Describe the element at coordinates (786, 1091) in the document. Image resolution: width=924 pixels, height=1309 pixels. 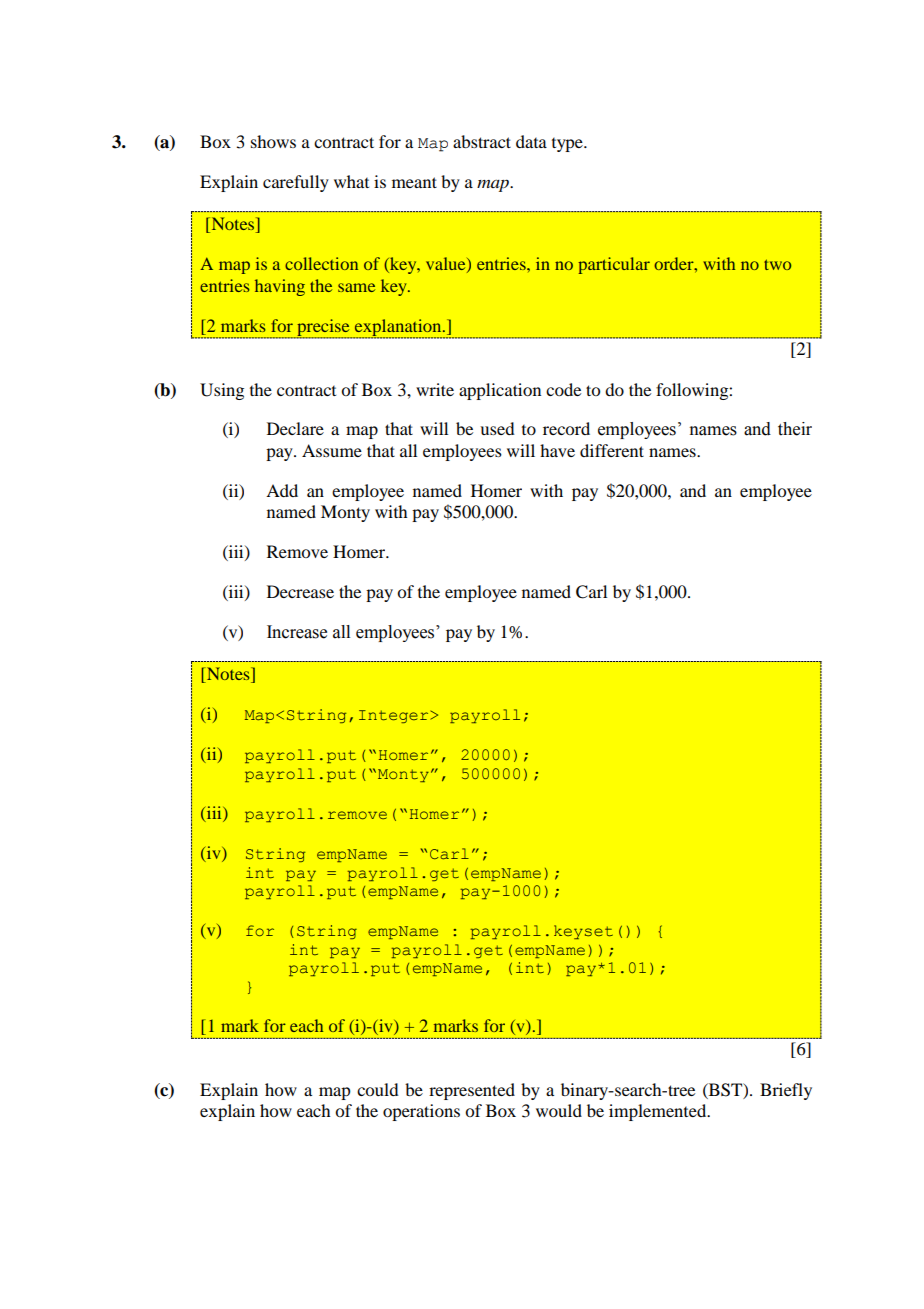
I see `Briefly` at that location.
